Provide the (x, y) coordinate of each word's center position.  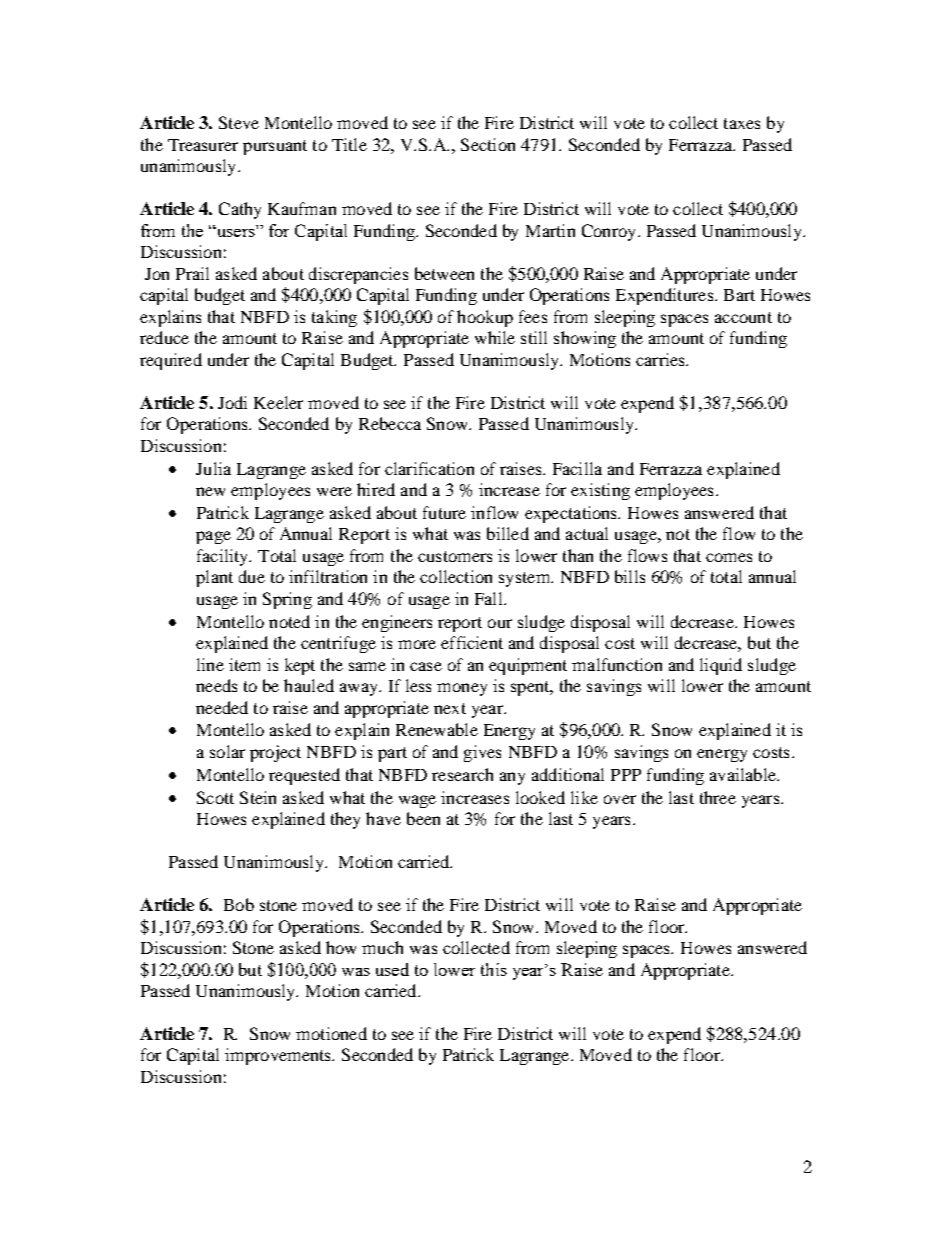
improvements (279, 1056)
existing (600, 491)
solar (227, 751)
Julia (213, 468)
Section (488, 144)
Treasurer (203, 145)
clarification (429, 468)
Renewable (437, 729)
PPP (626, 775)
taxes (742, 123)
